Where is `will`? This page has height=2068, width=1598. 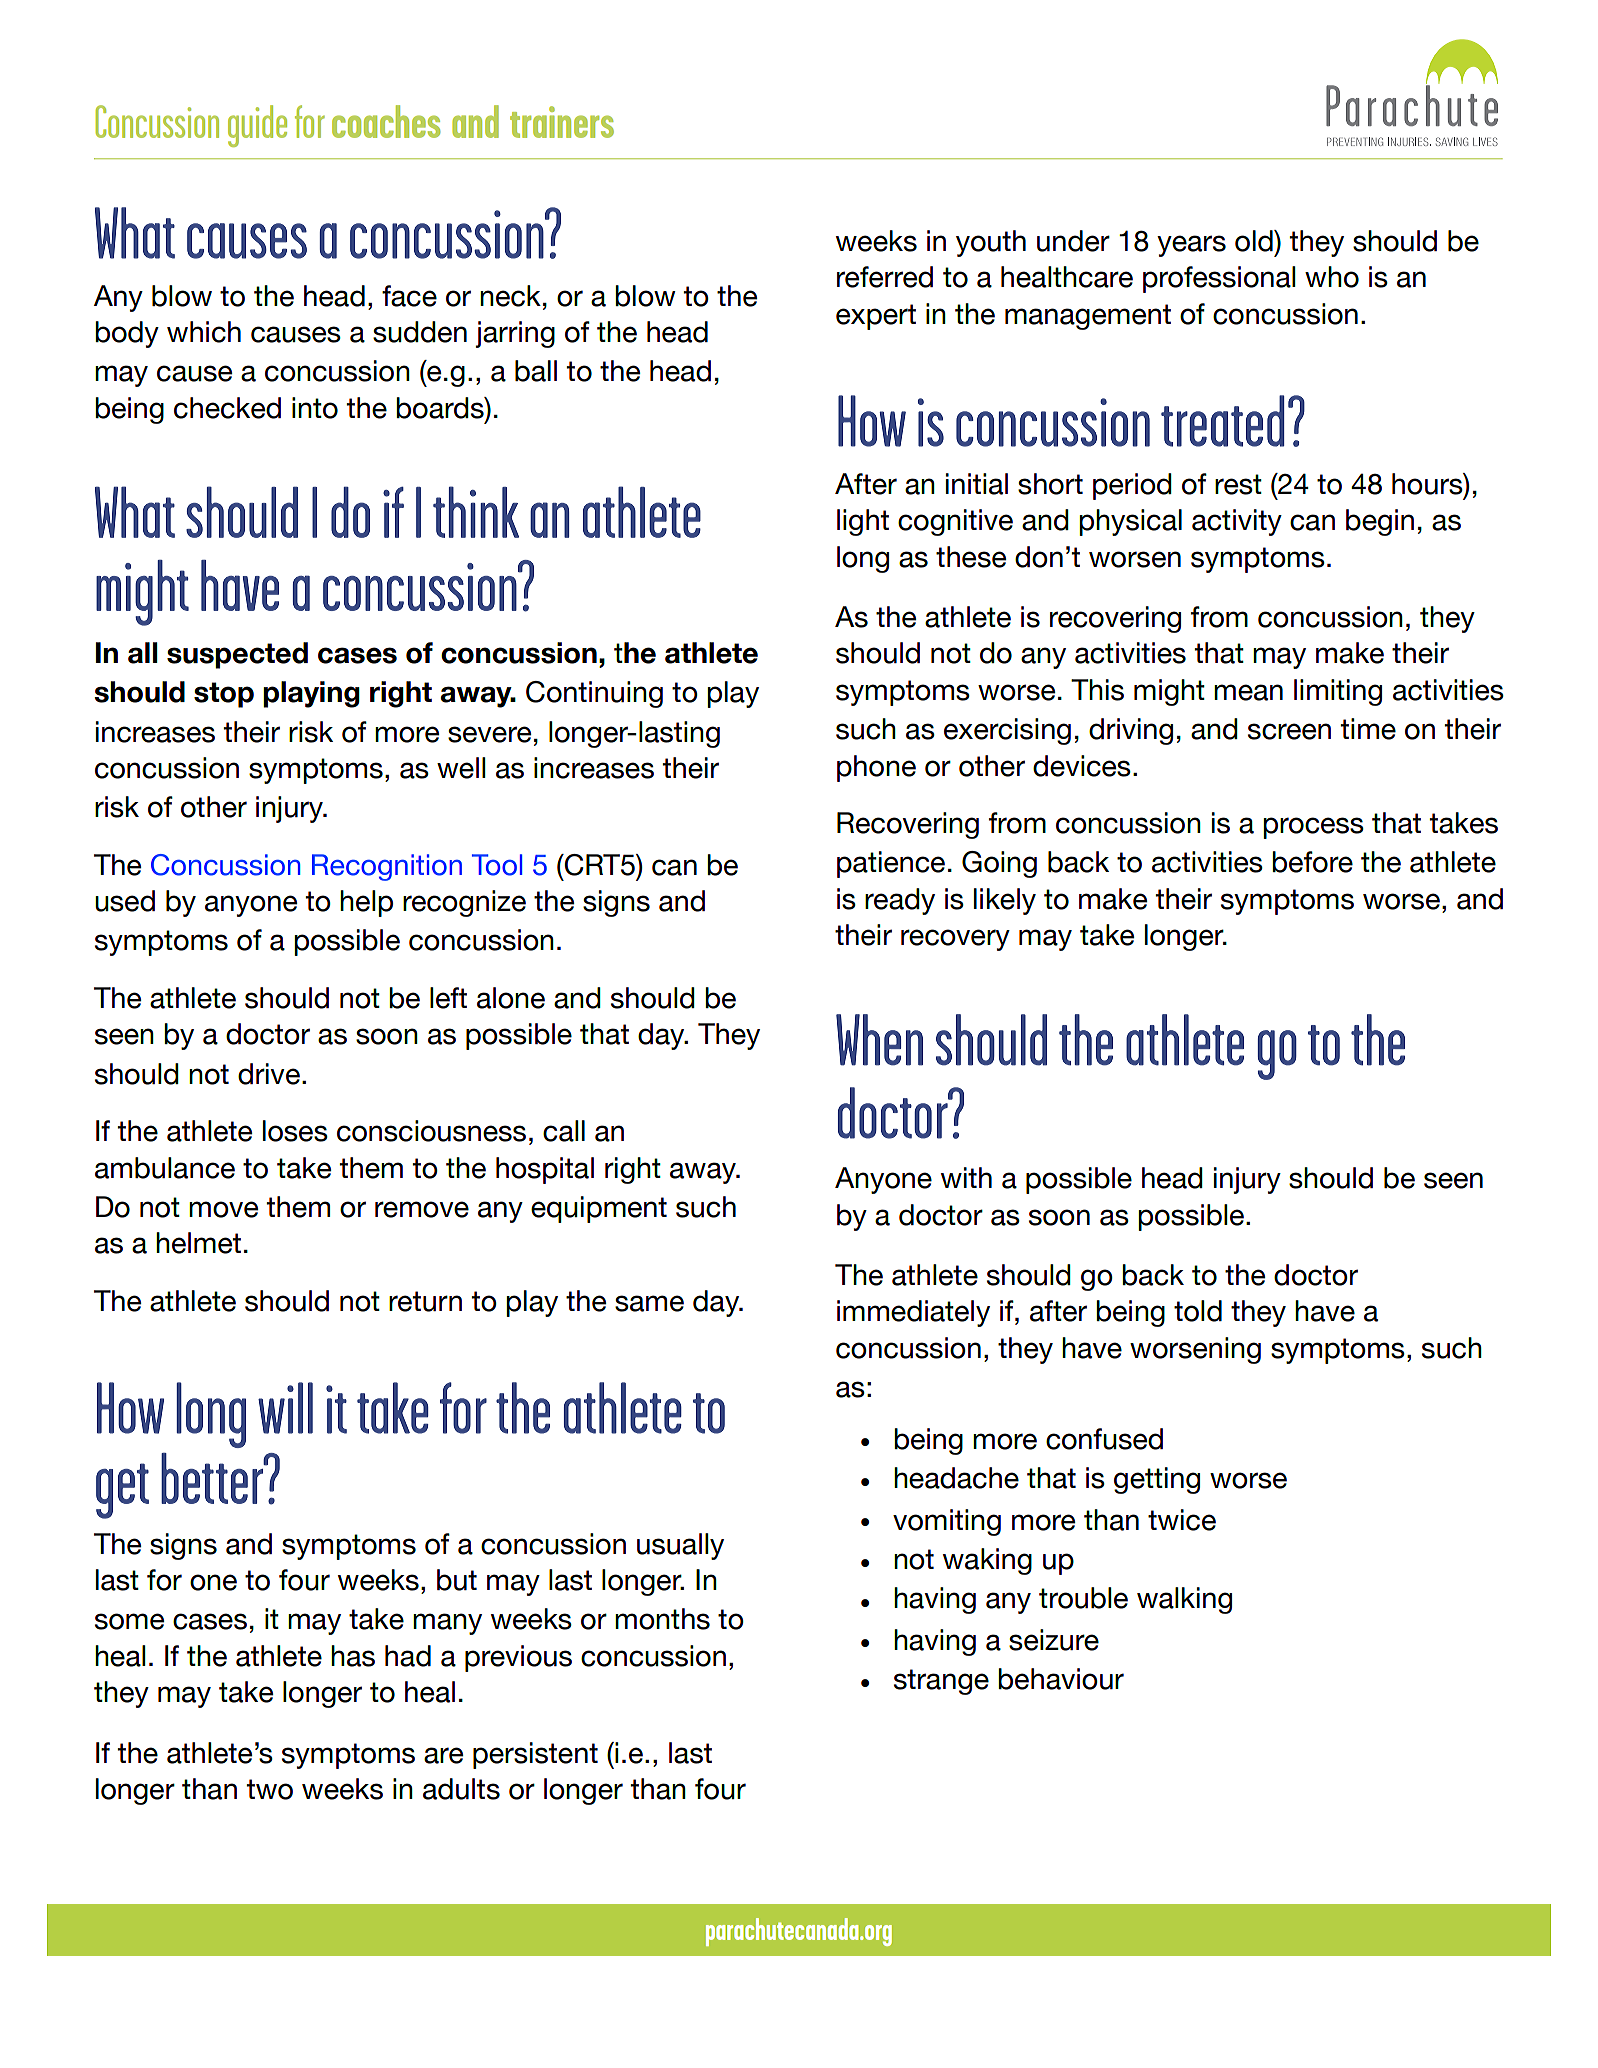 will is located at coordinates (285, 1408).
